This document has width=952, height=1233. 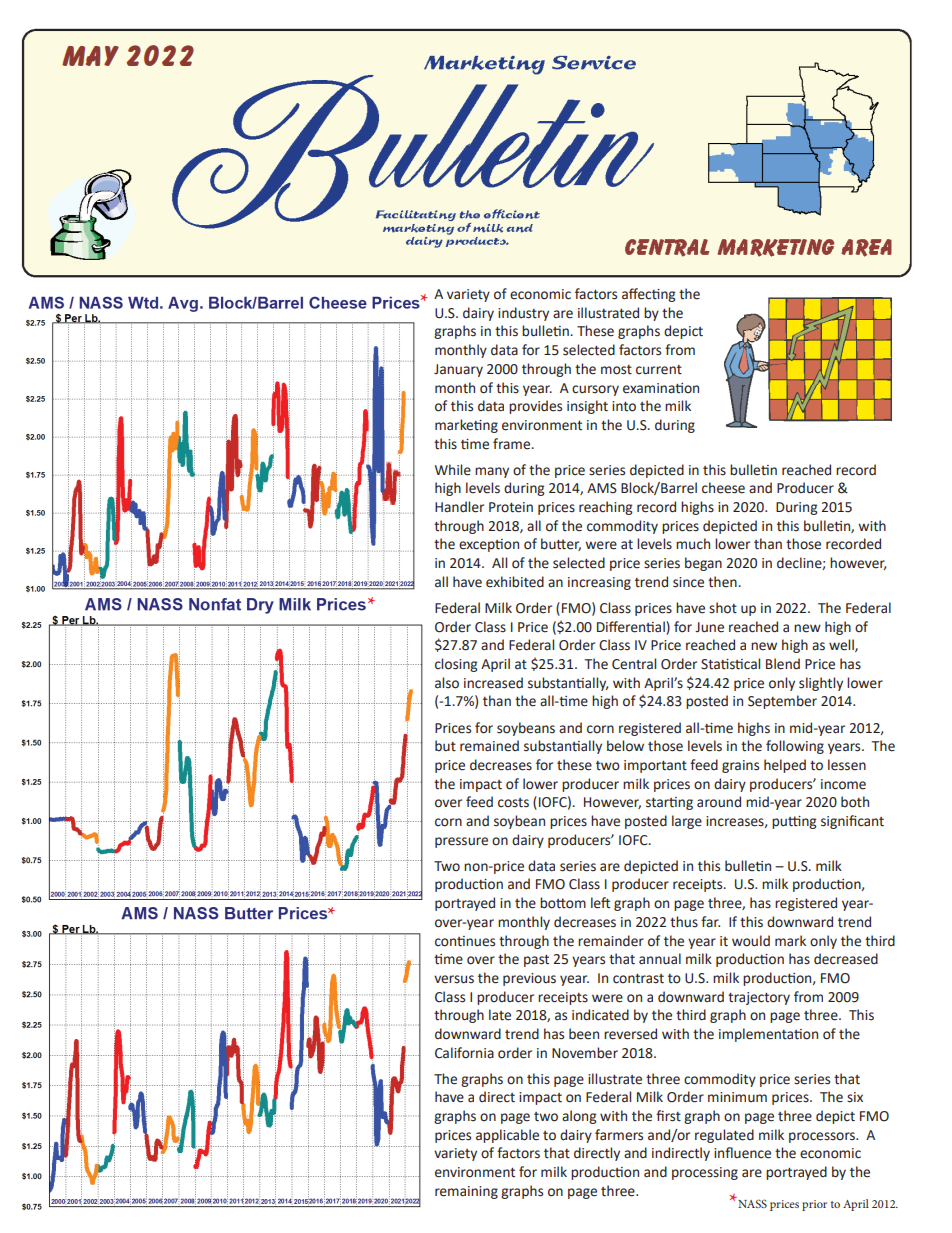 I want to click on many, so click(x=492, y=472).
